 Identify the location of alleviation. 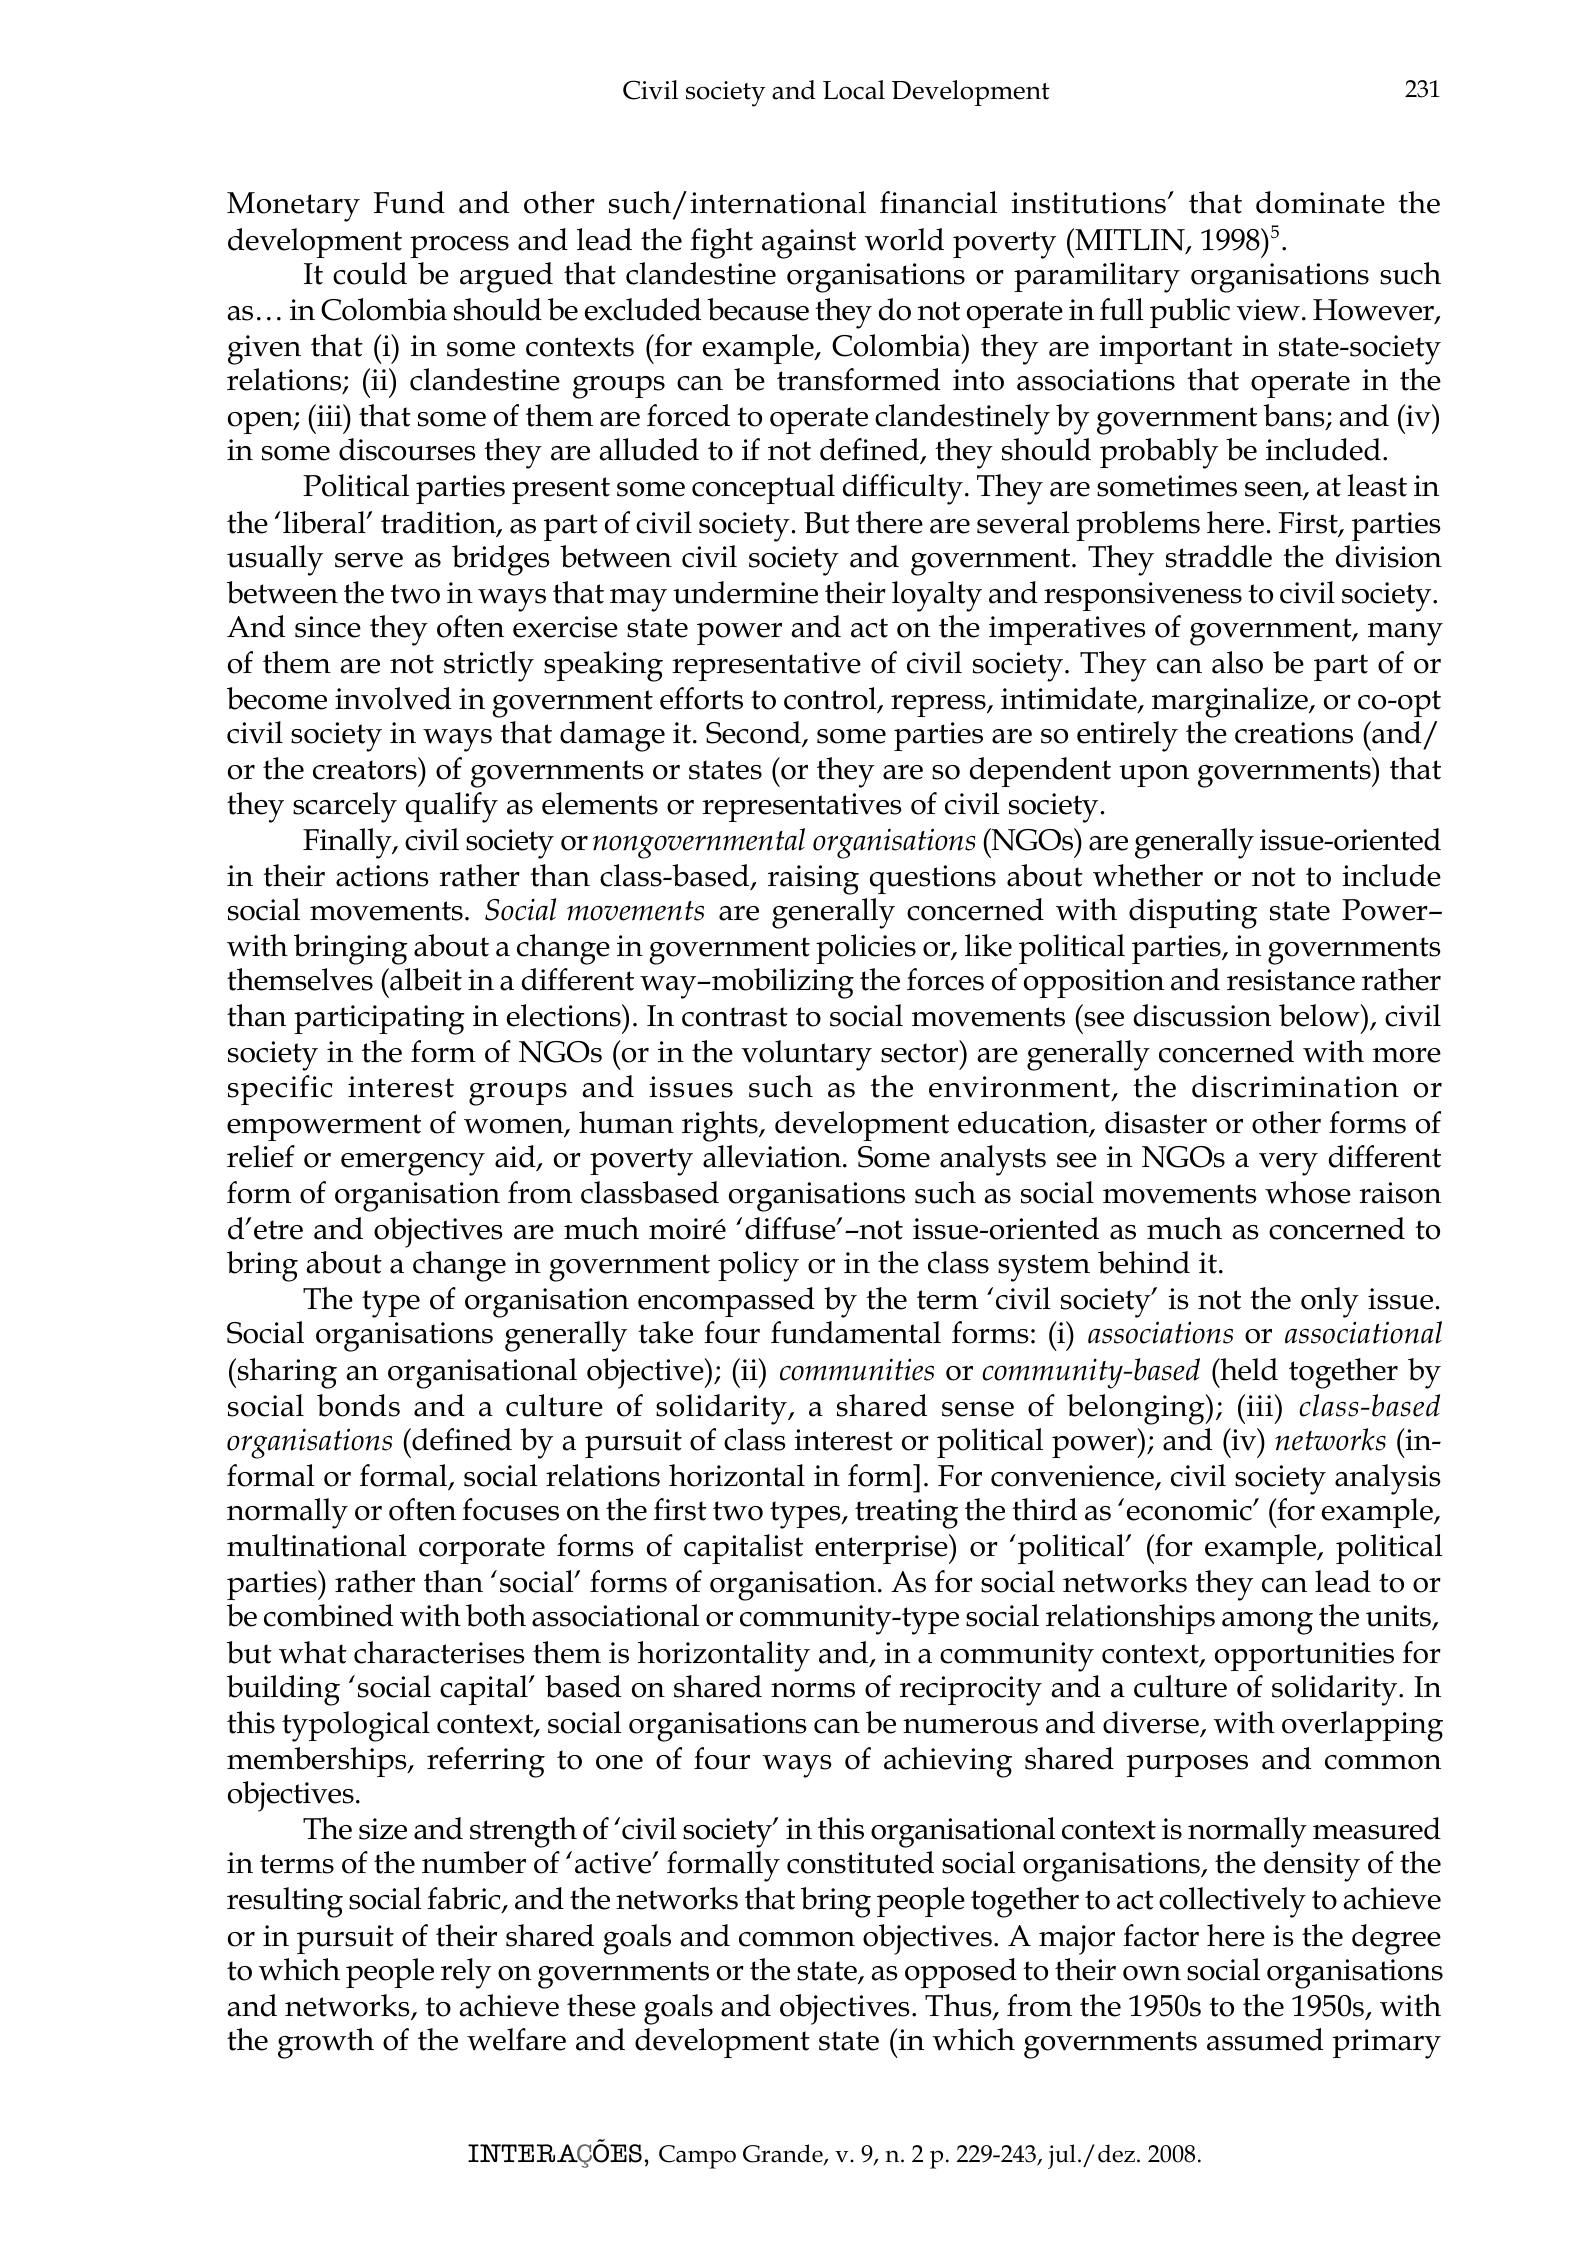
(773, 1156).
